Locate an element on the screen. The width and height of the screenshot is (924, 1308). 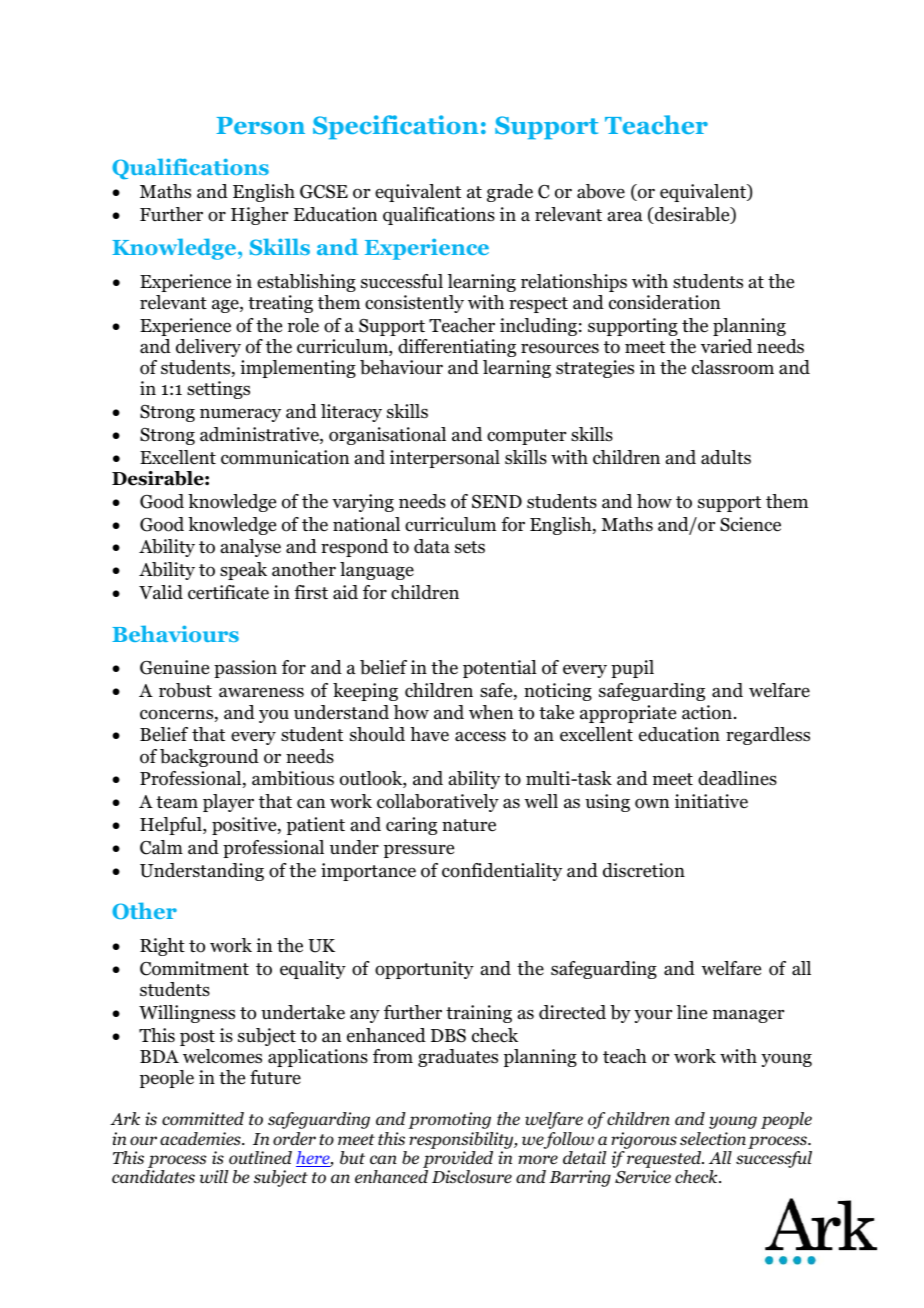
Higher is located at coordinates (259, 216).
